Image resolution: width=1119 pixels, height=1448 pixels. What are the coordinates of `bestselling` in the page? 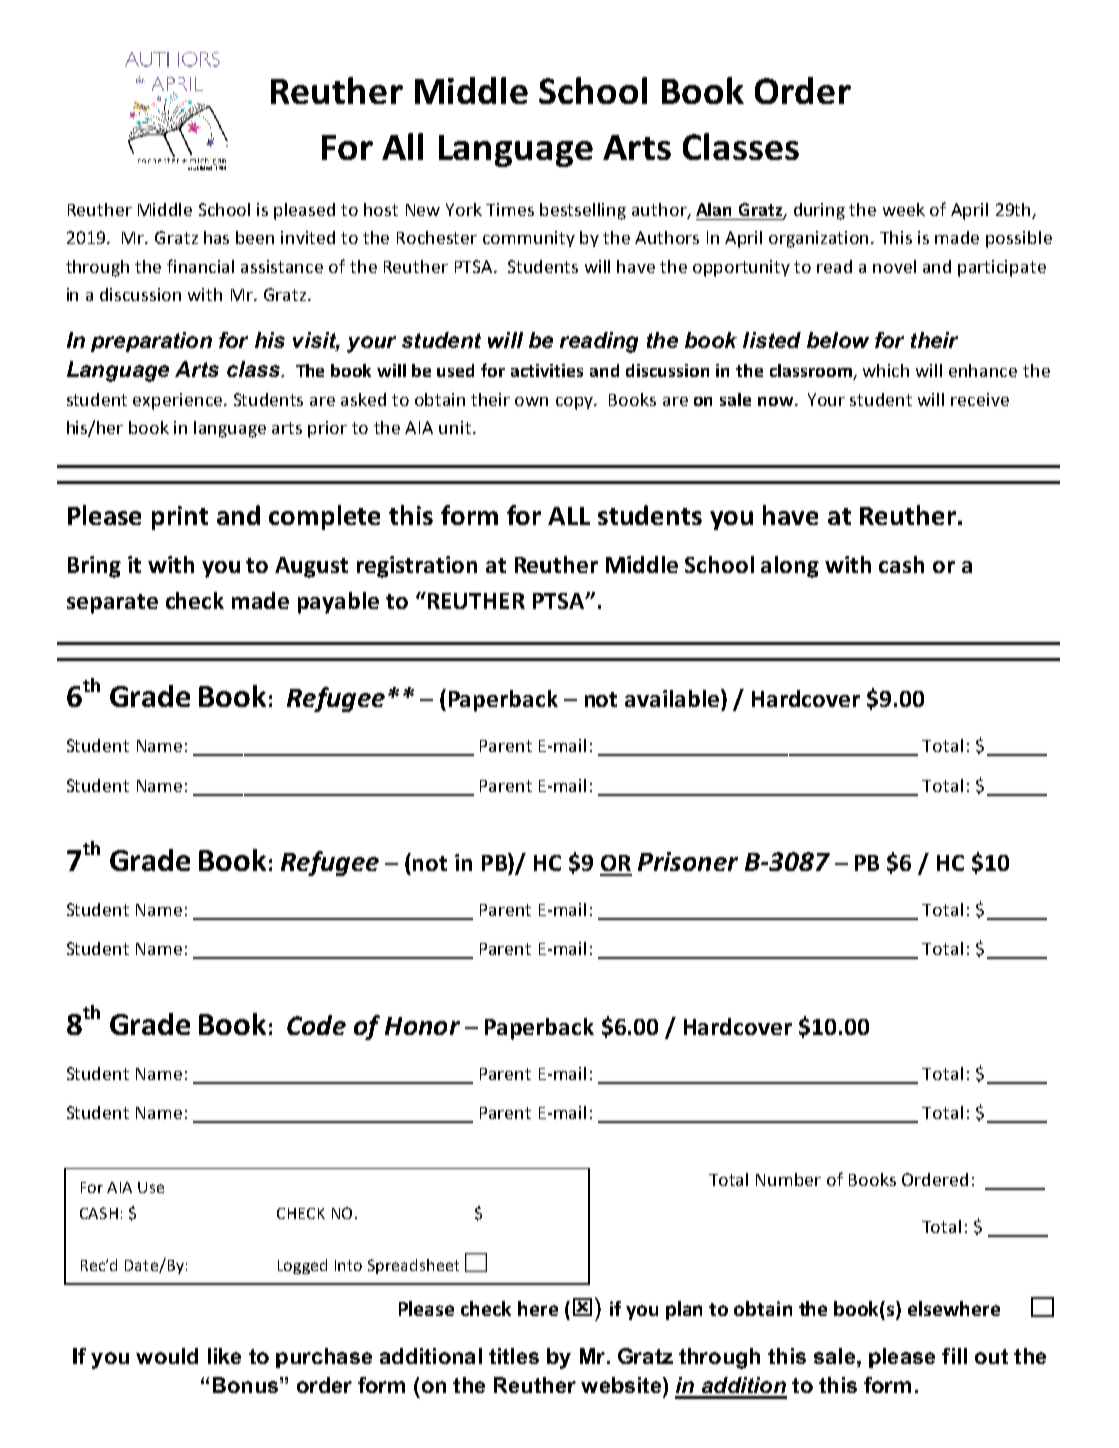 It's located at (583, 211).
